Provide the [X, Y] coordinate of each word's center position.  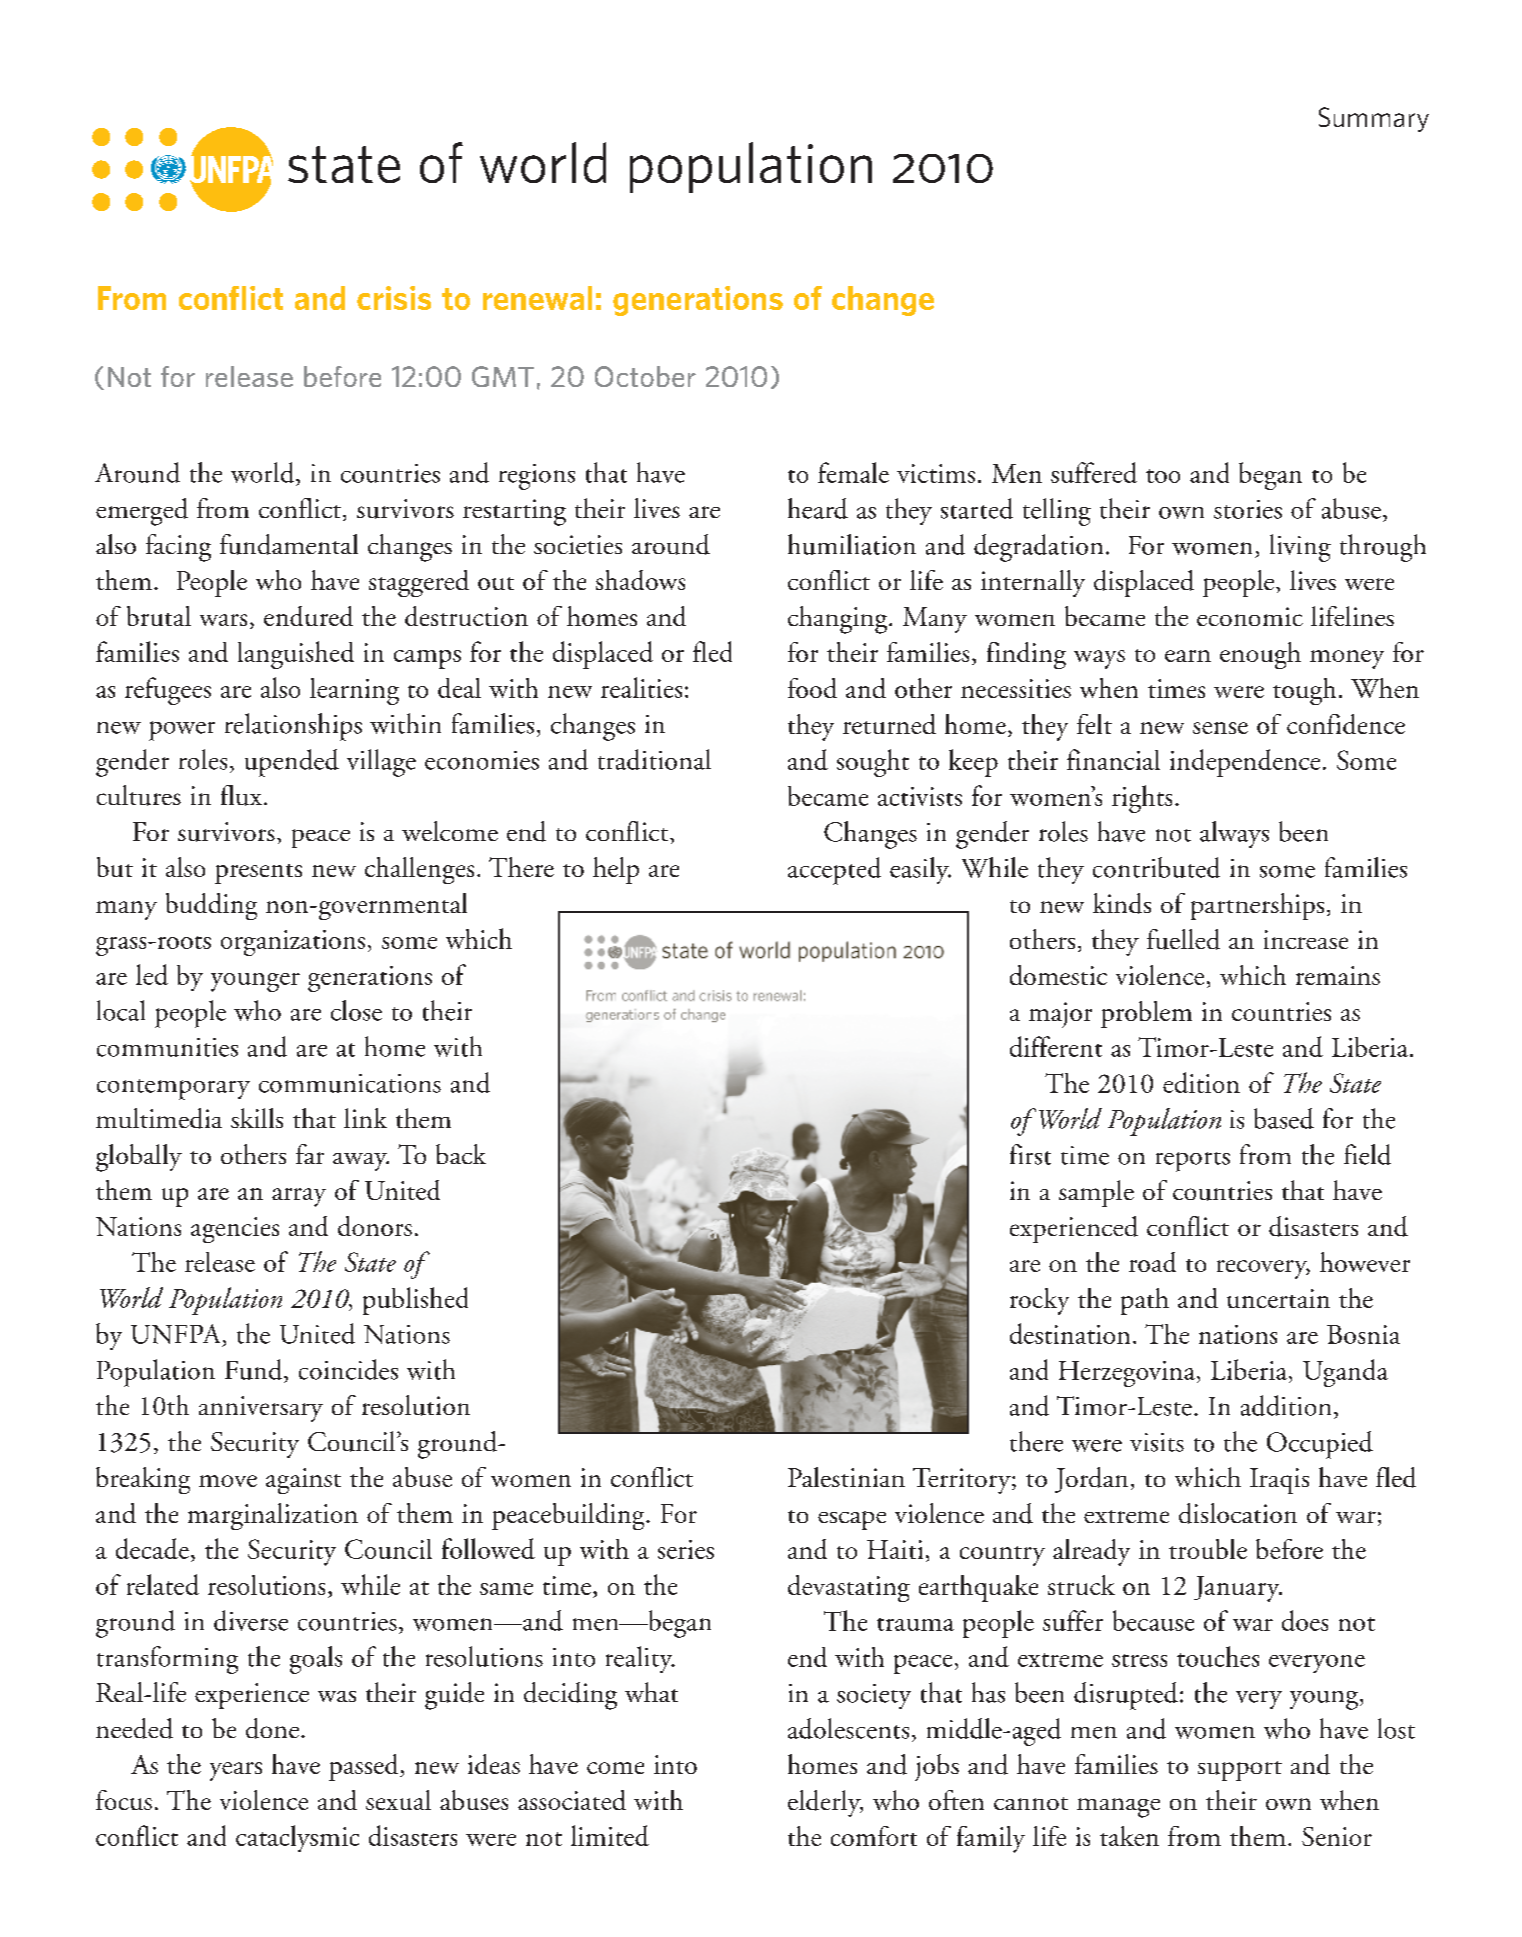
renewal [537, 298]
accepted [834, 871]
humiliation [852, 544]
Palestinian [846, 1477]
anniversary [261, 1409]
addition [1286, 1405]
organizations [293, 943]
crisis [394, 298]
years [236, 1771]
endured [308, 616]
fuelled [1183, 939]
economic [1250, 616]
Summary [1374, 119]
